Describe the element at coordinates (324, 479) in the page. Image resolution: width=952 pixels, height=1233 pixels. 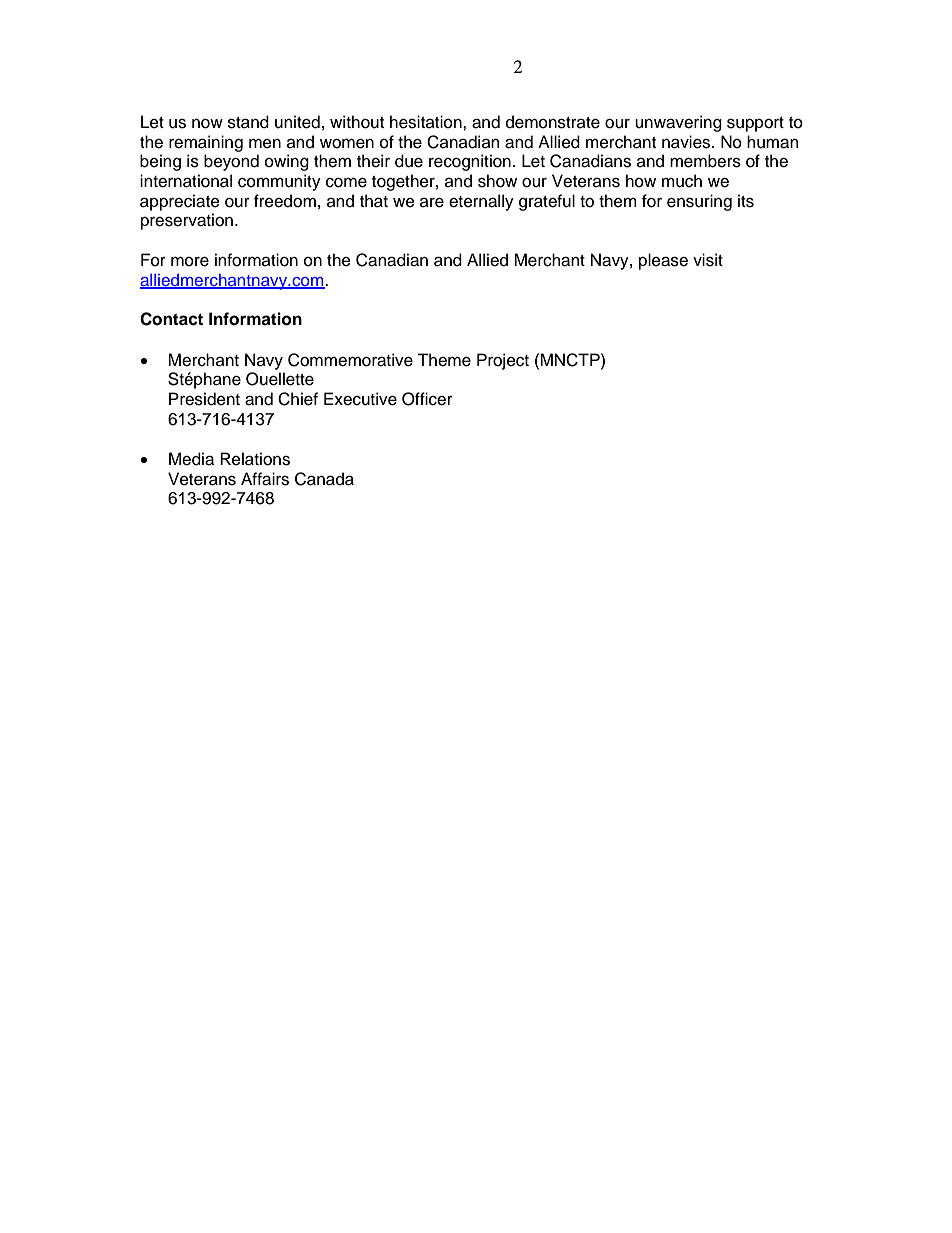
I see `Canada` at that location.
